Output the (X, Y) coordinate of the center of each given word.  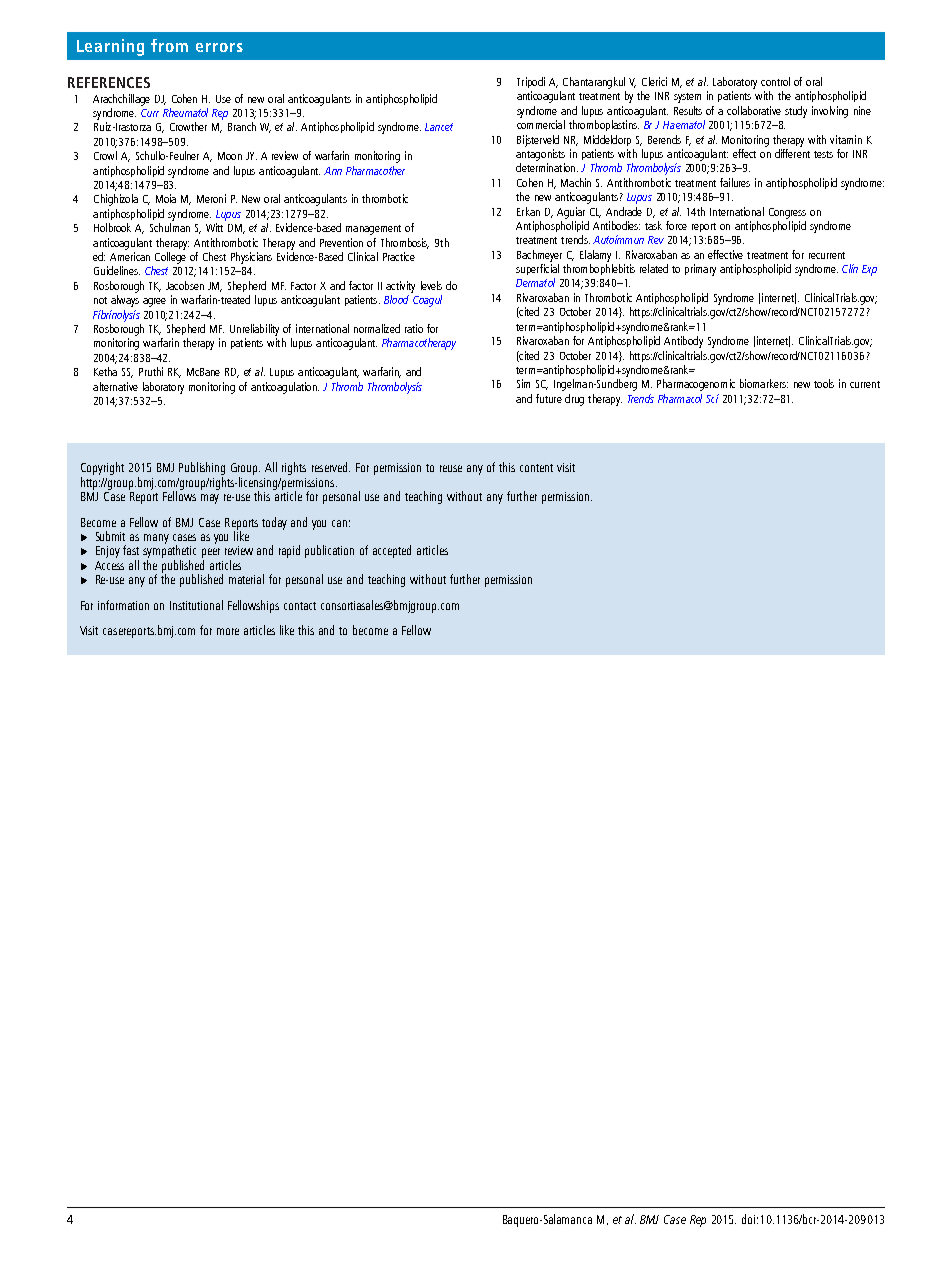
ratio (414, 328)
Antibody (683, 342)
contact (300, 606)
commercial (541, 124)
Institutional (196, 605)
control (775, 81)
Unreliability (254, 330)
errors (219, 47)
